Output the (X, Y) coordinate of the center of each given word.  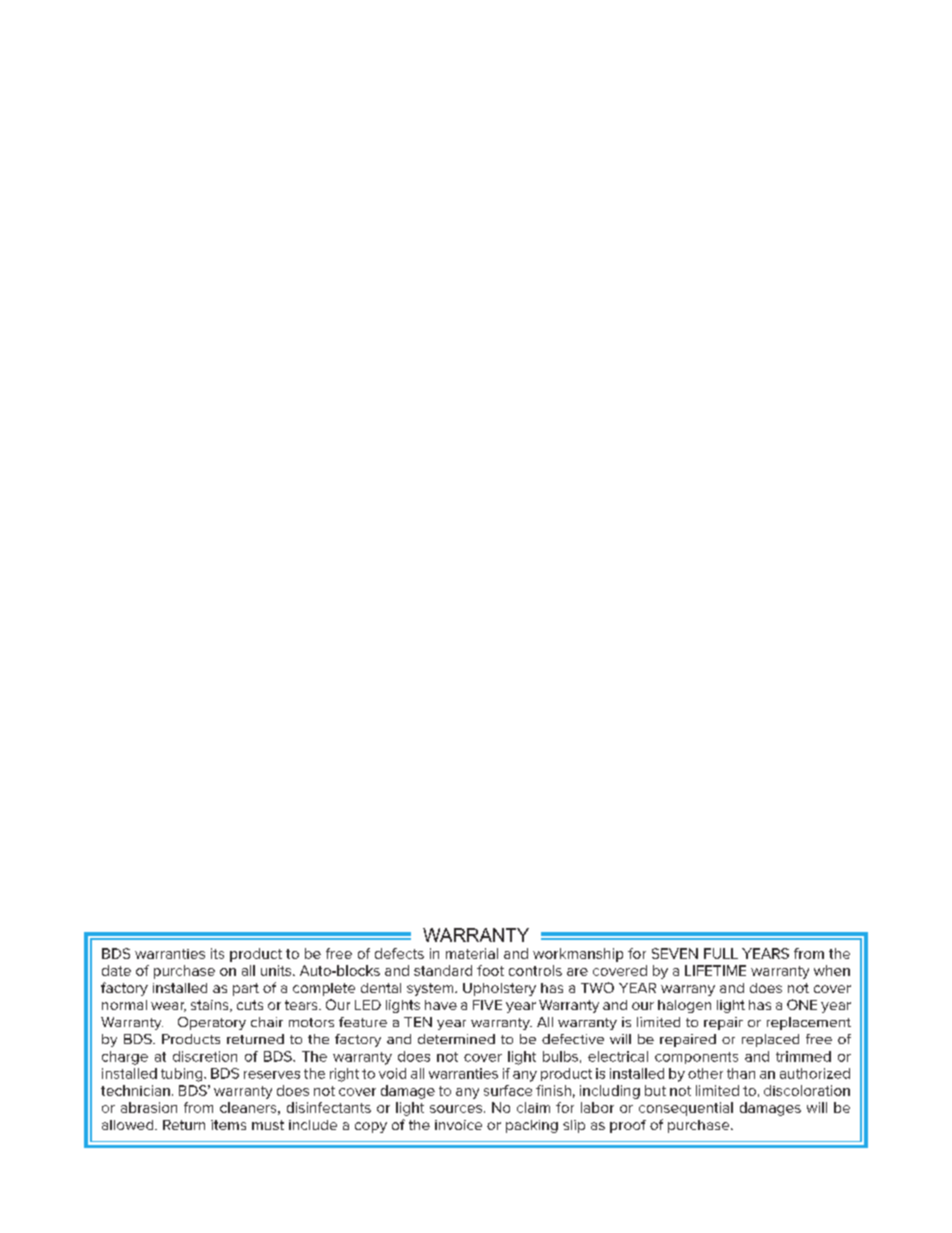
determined (456, 1039)
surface (508, 1090)
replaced (770, 1040)
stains (211, 1006)
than (741, 1073)
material (472, 953)
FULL (721, 953)
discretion (205, 1056)
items (228, 1125)
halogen (684, 1006)
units (277, 970)
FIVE (487, 1005)
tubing (183, 1075)
